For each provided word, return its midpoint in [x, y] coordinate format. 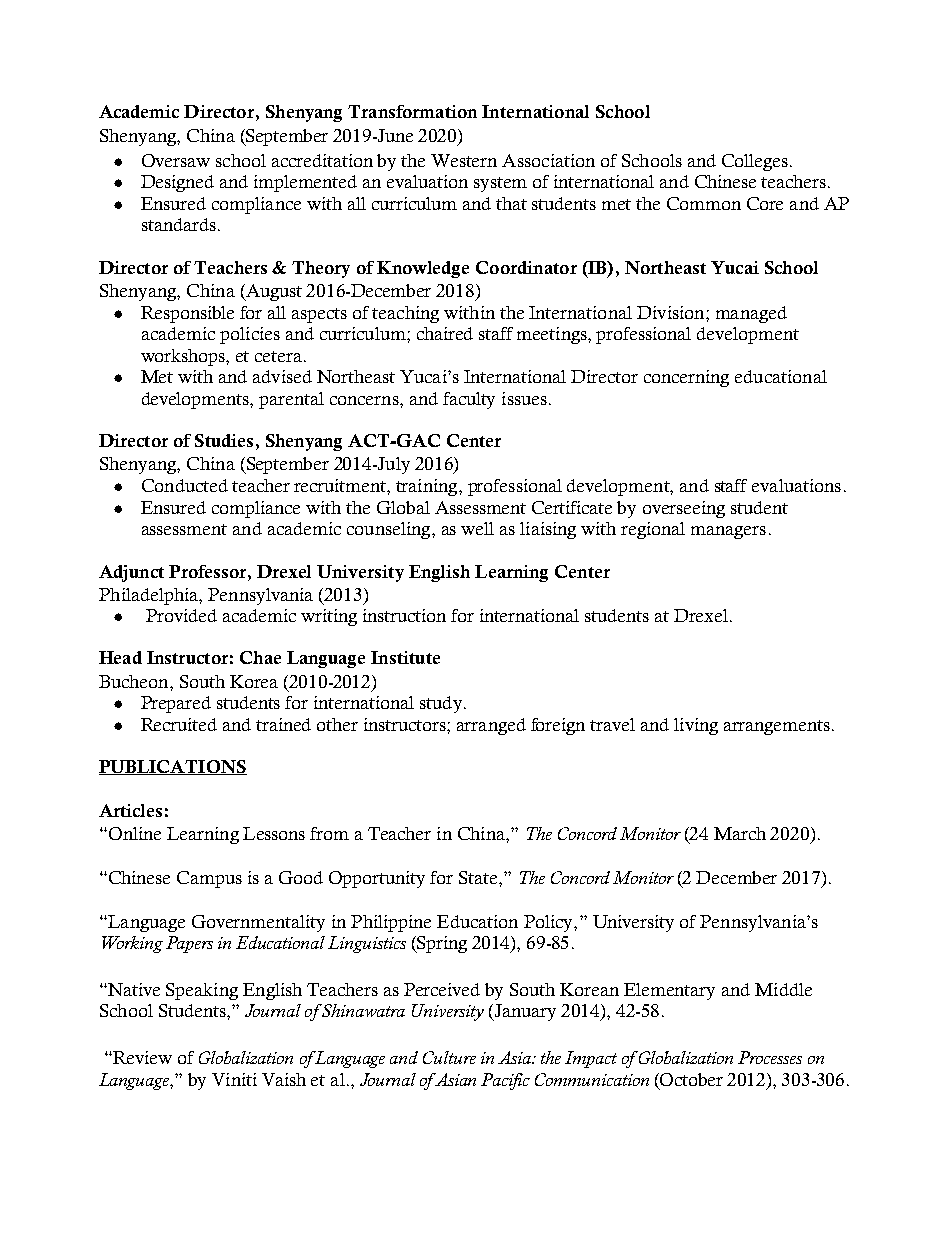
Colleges [755, 162]
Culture [449, 1057]
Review [141, 1057]
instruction [404, 615]
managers [728, 532]
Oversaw [176, 160]
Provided [181, 615]
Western [464, 160]
